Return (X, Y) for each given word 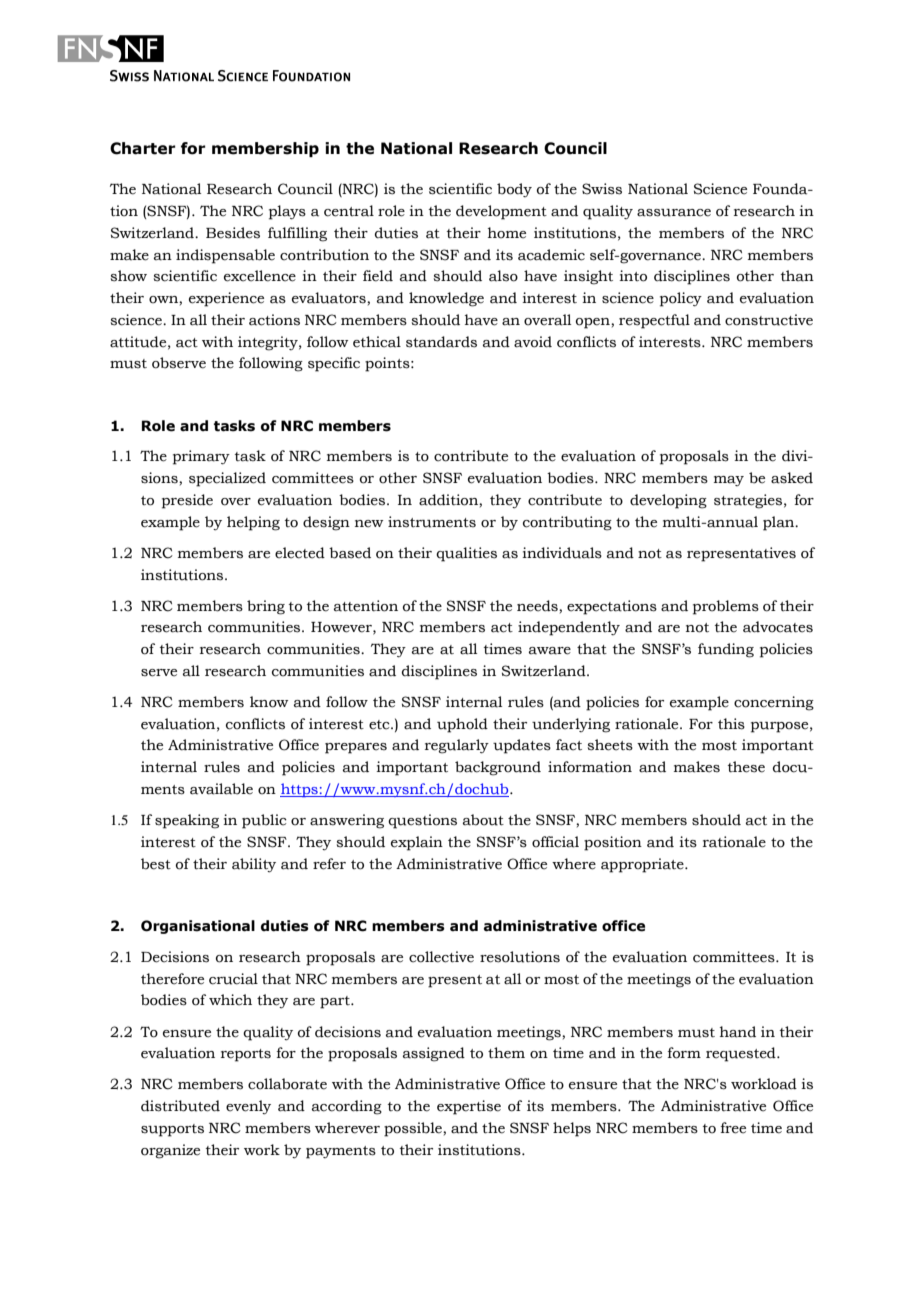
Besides (233, 233)
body (514, 190)
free (733, 1128)
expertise (469, 1107)
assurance (674, 213)
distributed (180, 1106)
